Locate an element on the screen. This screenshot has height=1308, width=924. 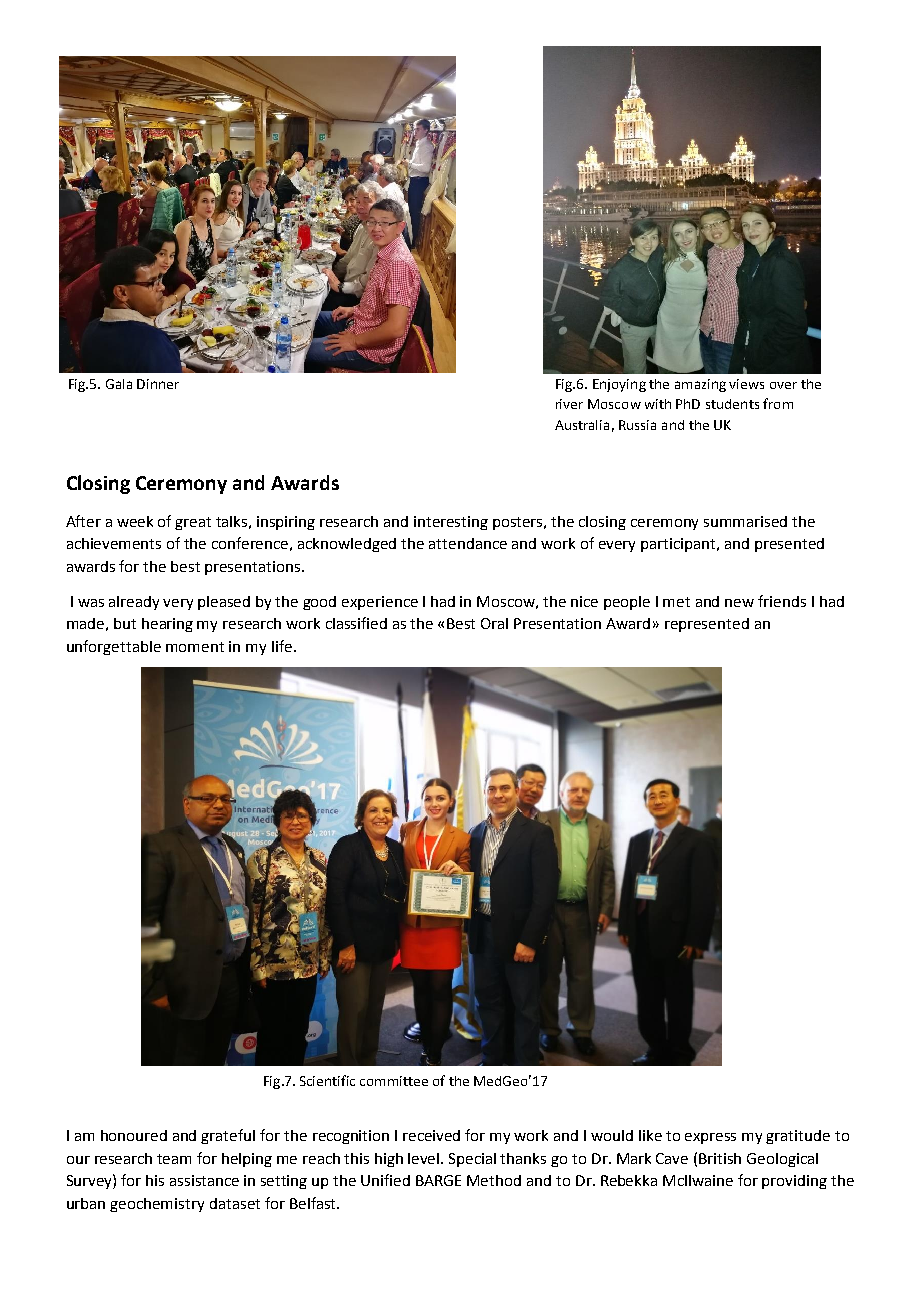
moment is located at coordinates (195, 647).
